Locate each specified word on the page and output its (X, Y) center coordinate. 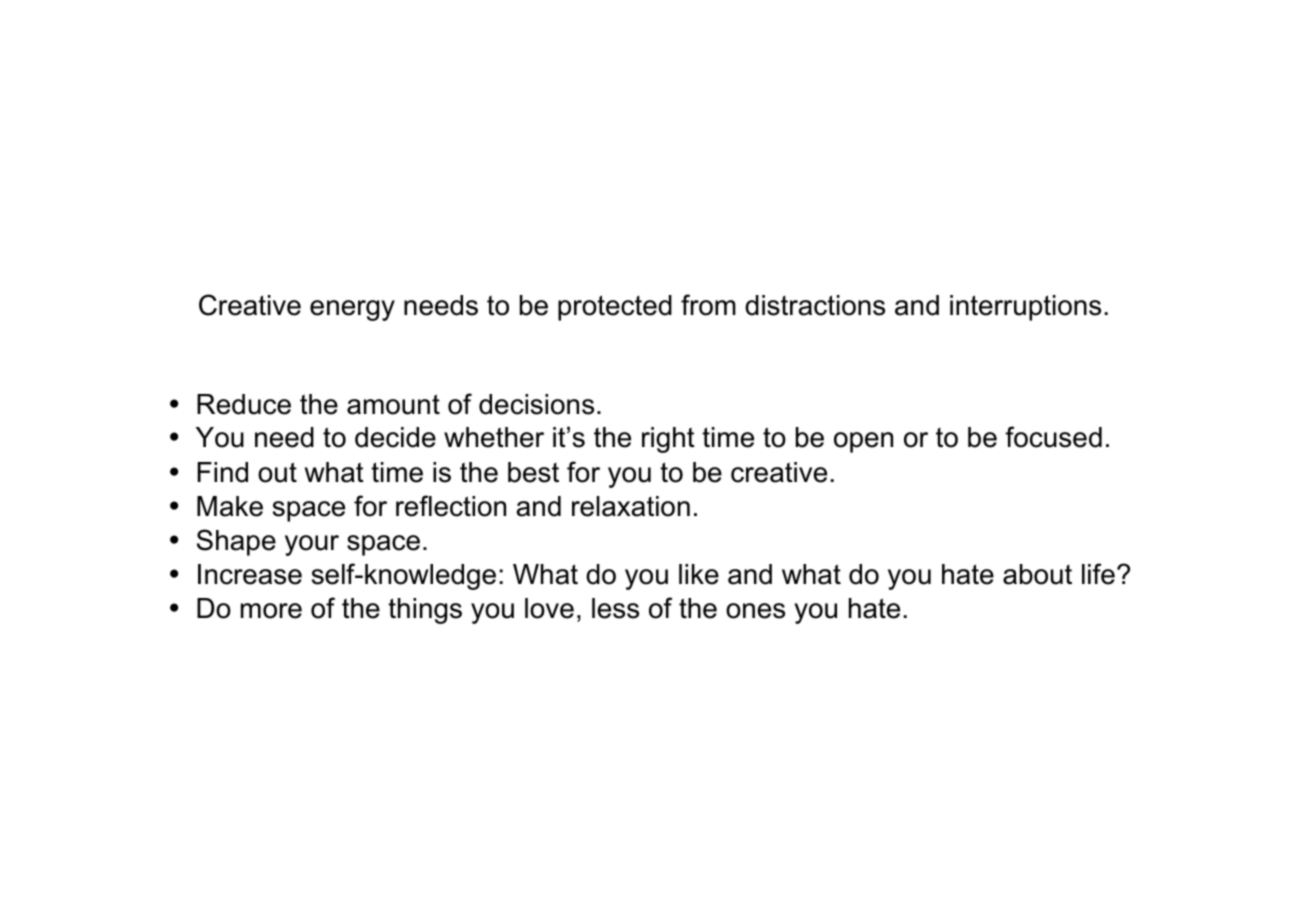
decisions (536, 404)
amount (393, 404)
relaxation (631, 506)
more (271, 611)
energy (352, 310)
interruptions (1025, 308)
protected (615, 308)
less (615, 608)
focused (1053, 437)
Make (230, 506)
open (863, 442)
